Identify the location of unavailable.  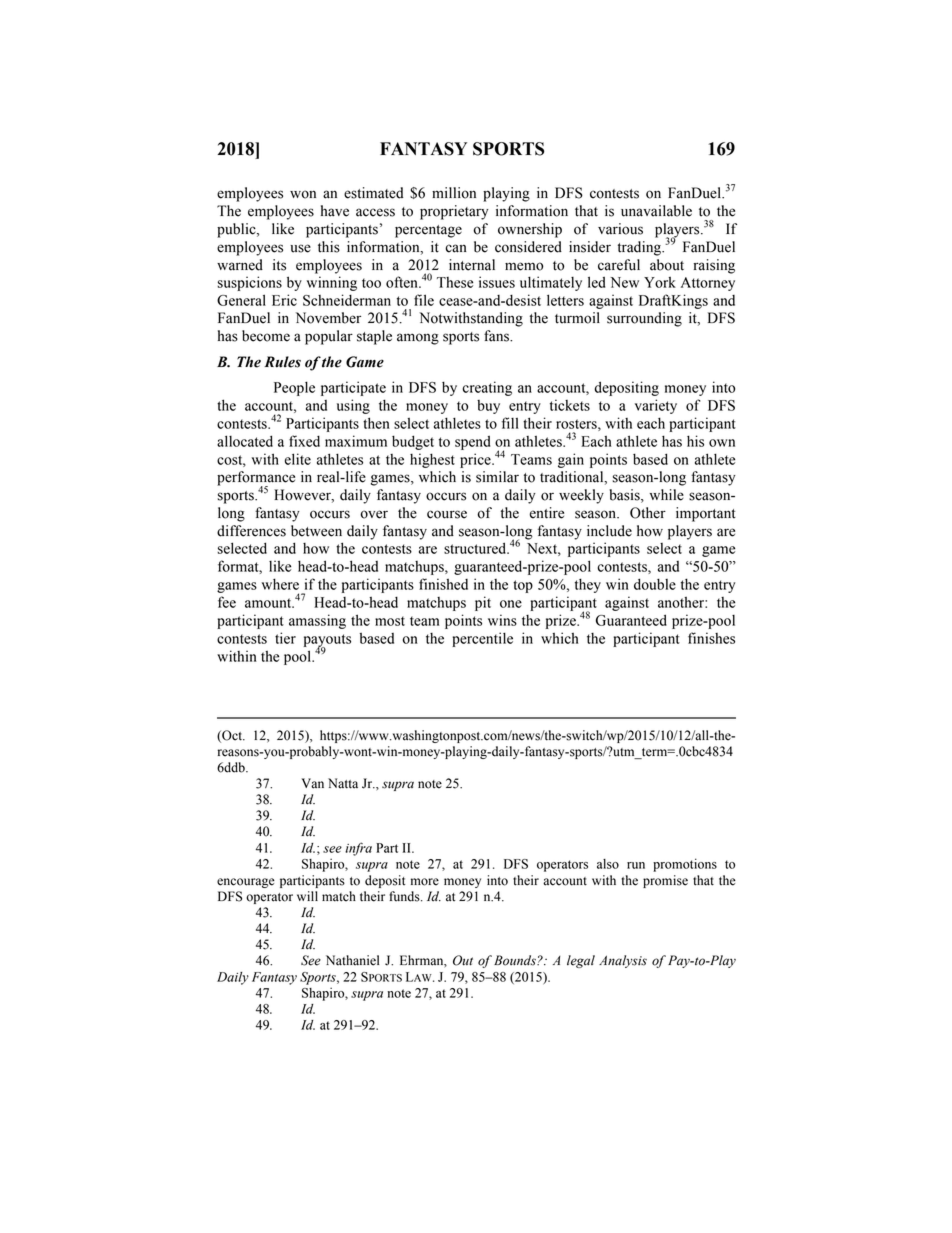
(656, 211).
